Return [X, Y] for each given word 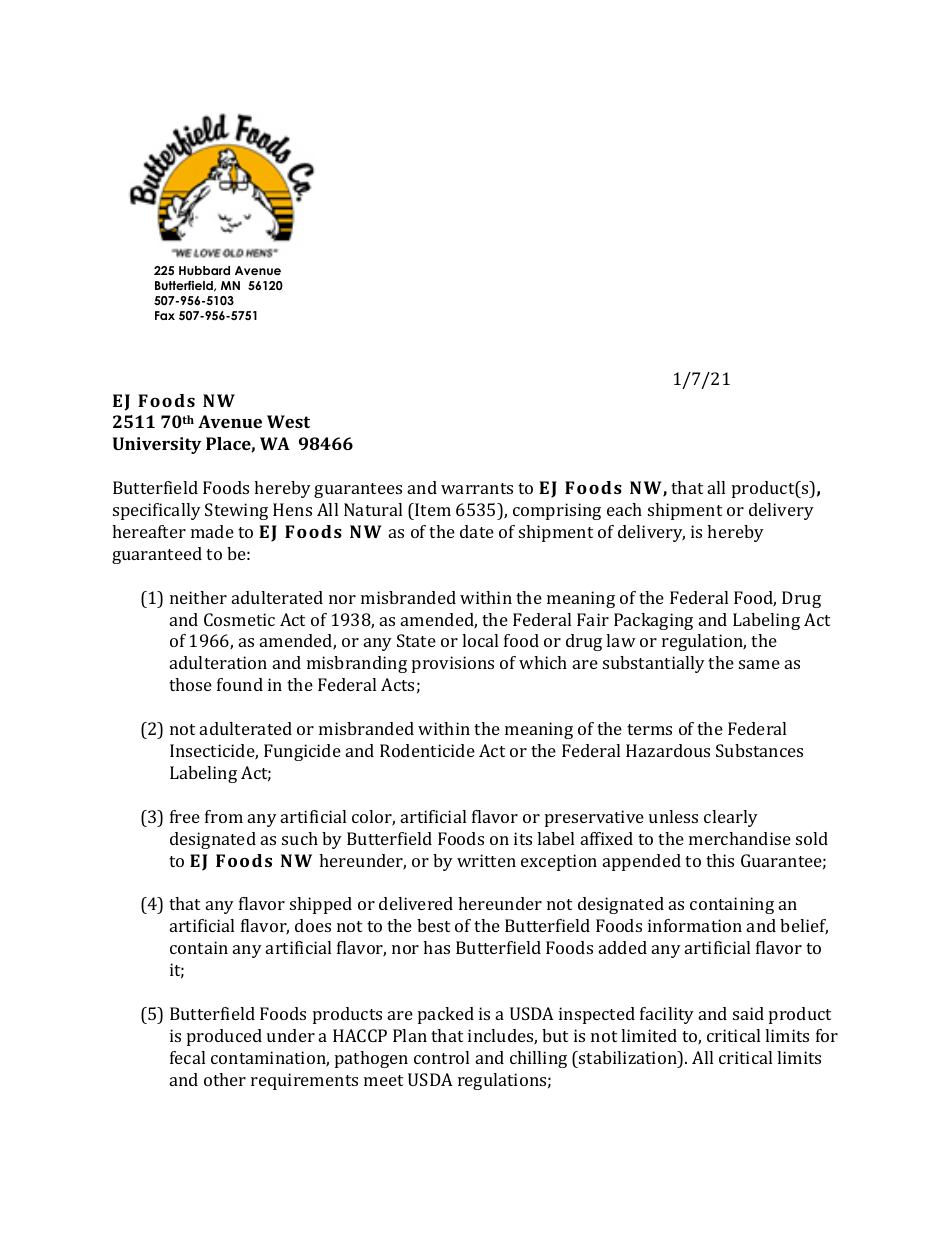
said [748, 1013]
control [441, 1057]
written [486, 860]
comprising [557, 511]
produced [224, 1037]
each [624, 509]
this [720, 860]
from [224, 816]
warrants [477, 488]
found [240, 684]
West [288, 421]
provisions [453, 664]
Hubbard [204, 270]
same [759, 664]
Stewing [236, 511]
